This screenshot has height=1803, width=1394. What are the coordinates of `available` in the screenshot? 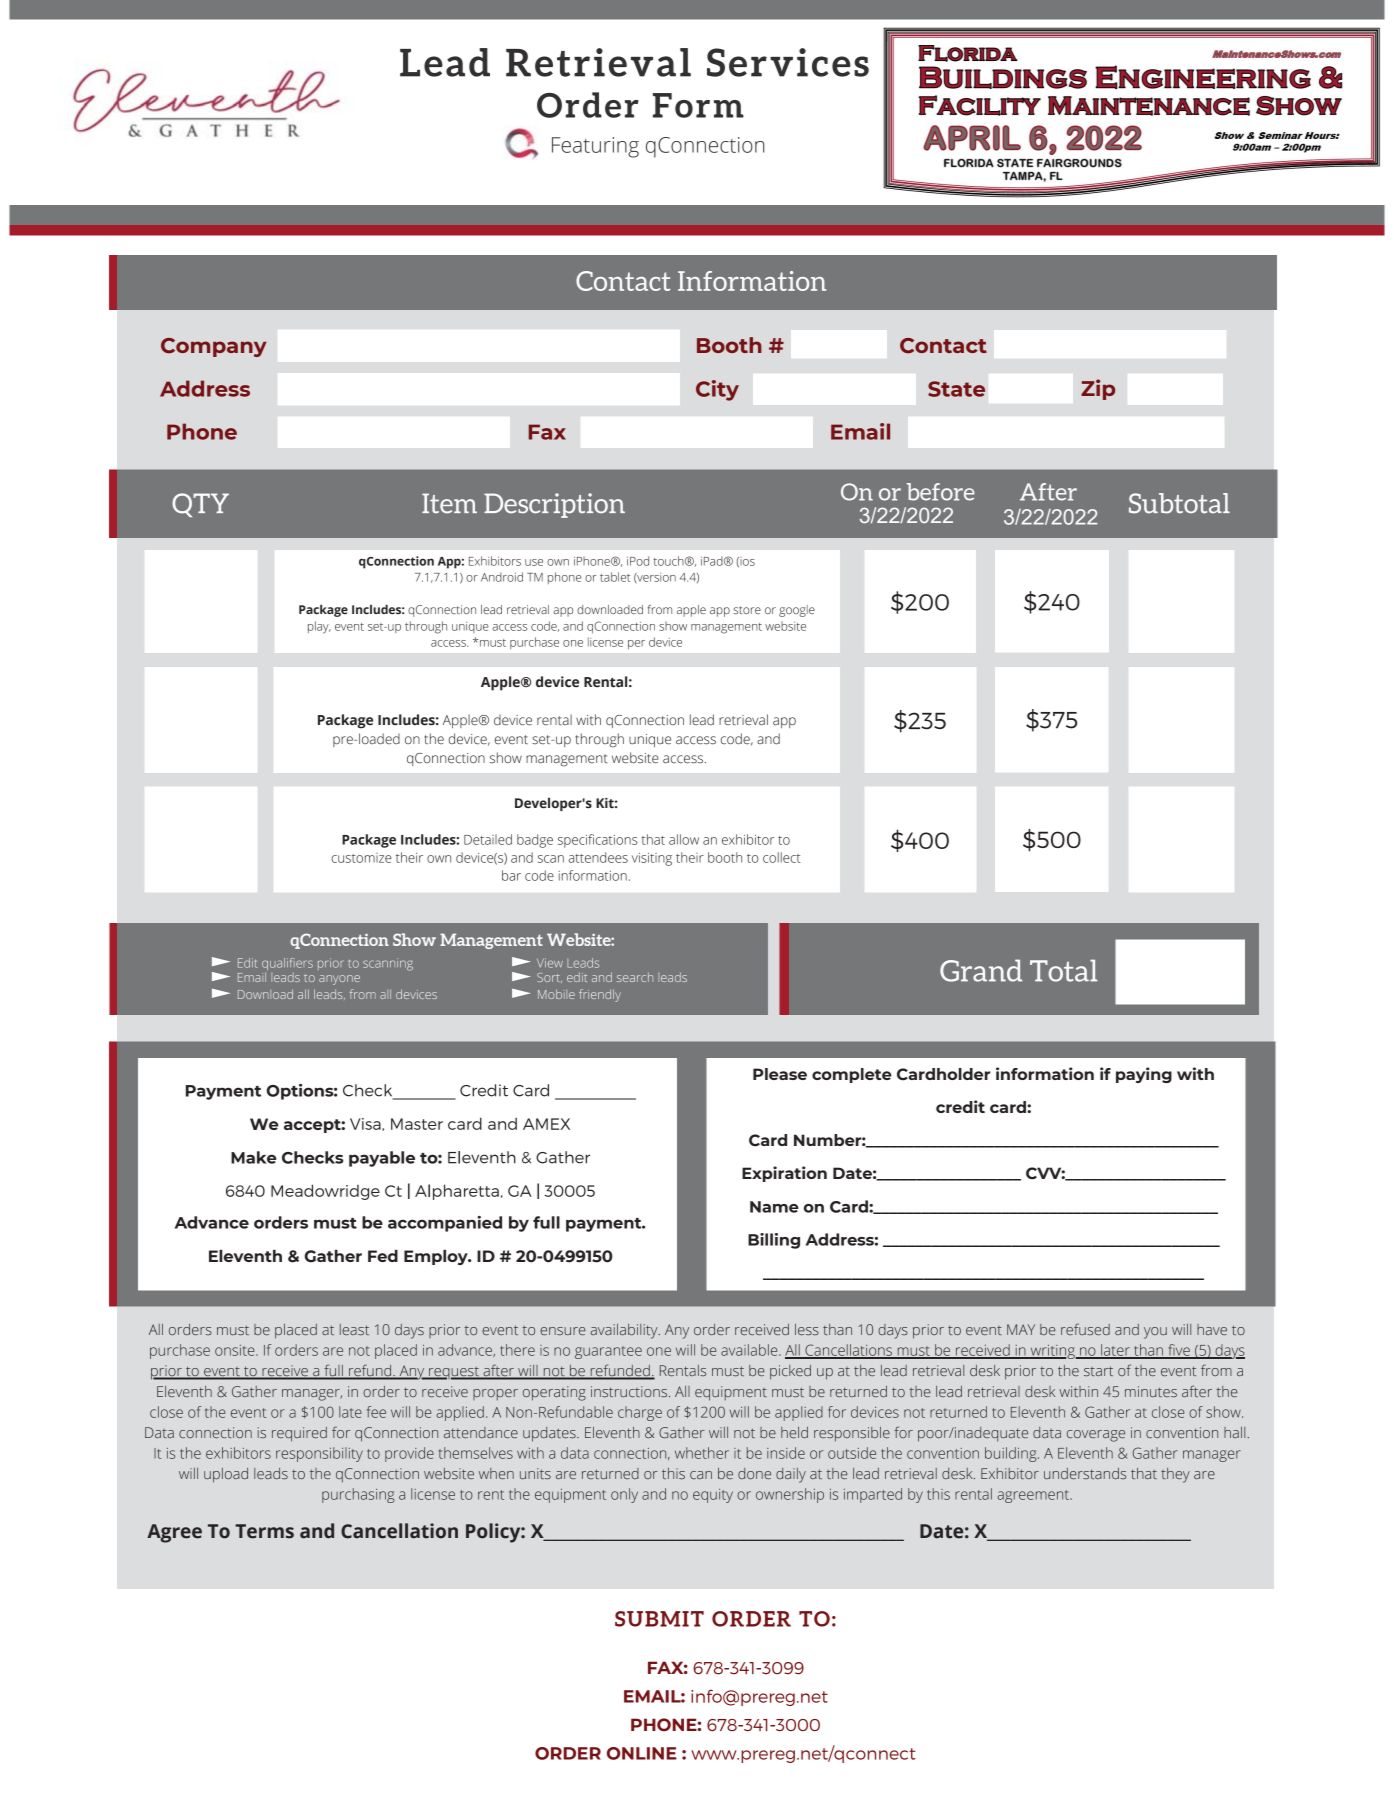 It's located at (750, 1350).
